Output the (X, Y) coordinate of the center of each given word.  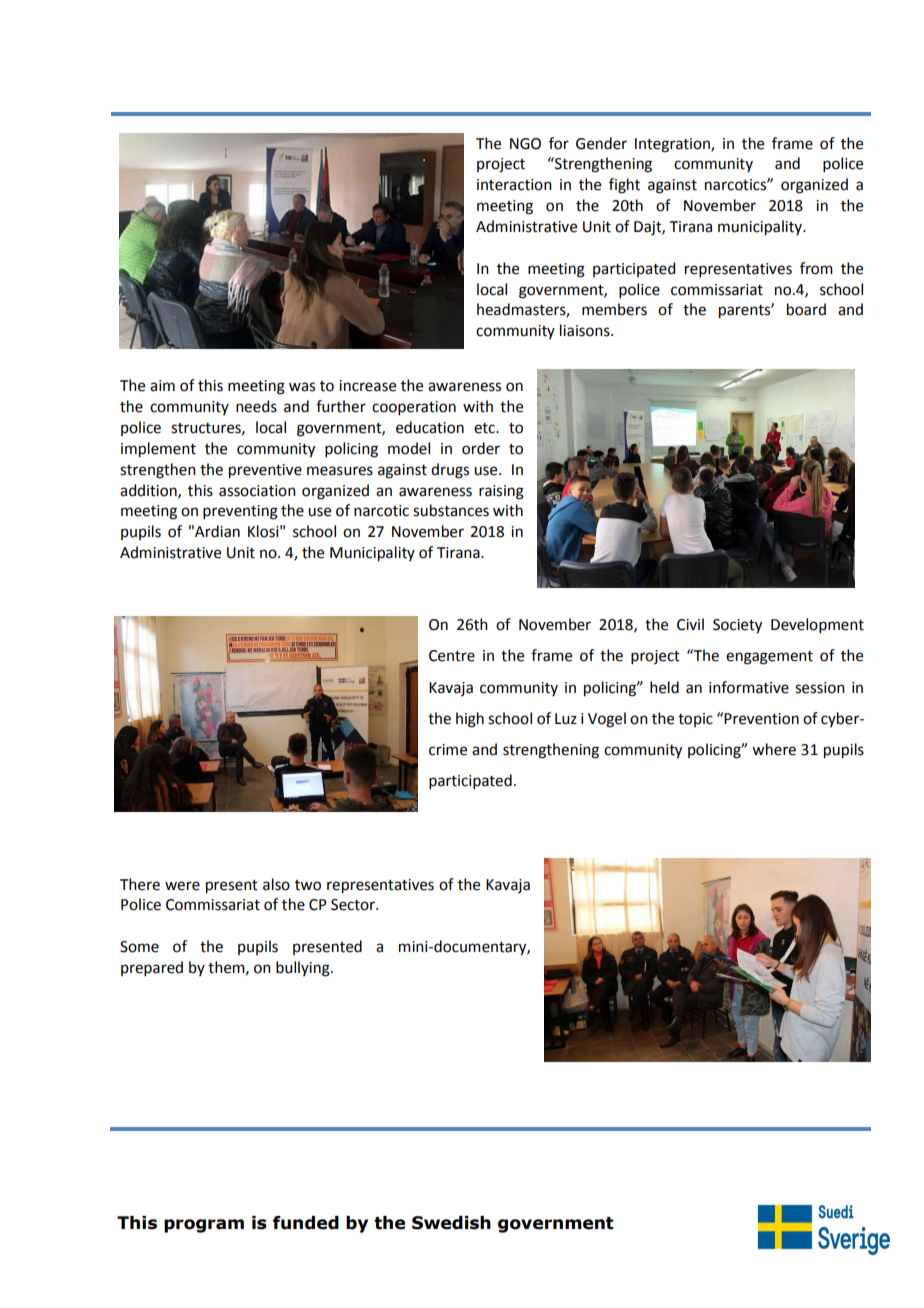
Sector (354, 905)
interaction (514, 185)
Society (737, 626)
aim (162, 386)
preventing (240, 512)
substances (451, 510)
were (182, 886)
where (774, 749)
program (204, 1226)
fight (624, 186)
